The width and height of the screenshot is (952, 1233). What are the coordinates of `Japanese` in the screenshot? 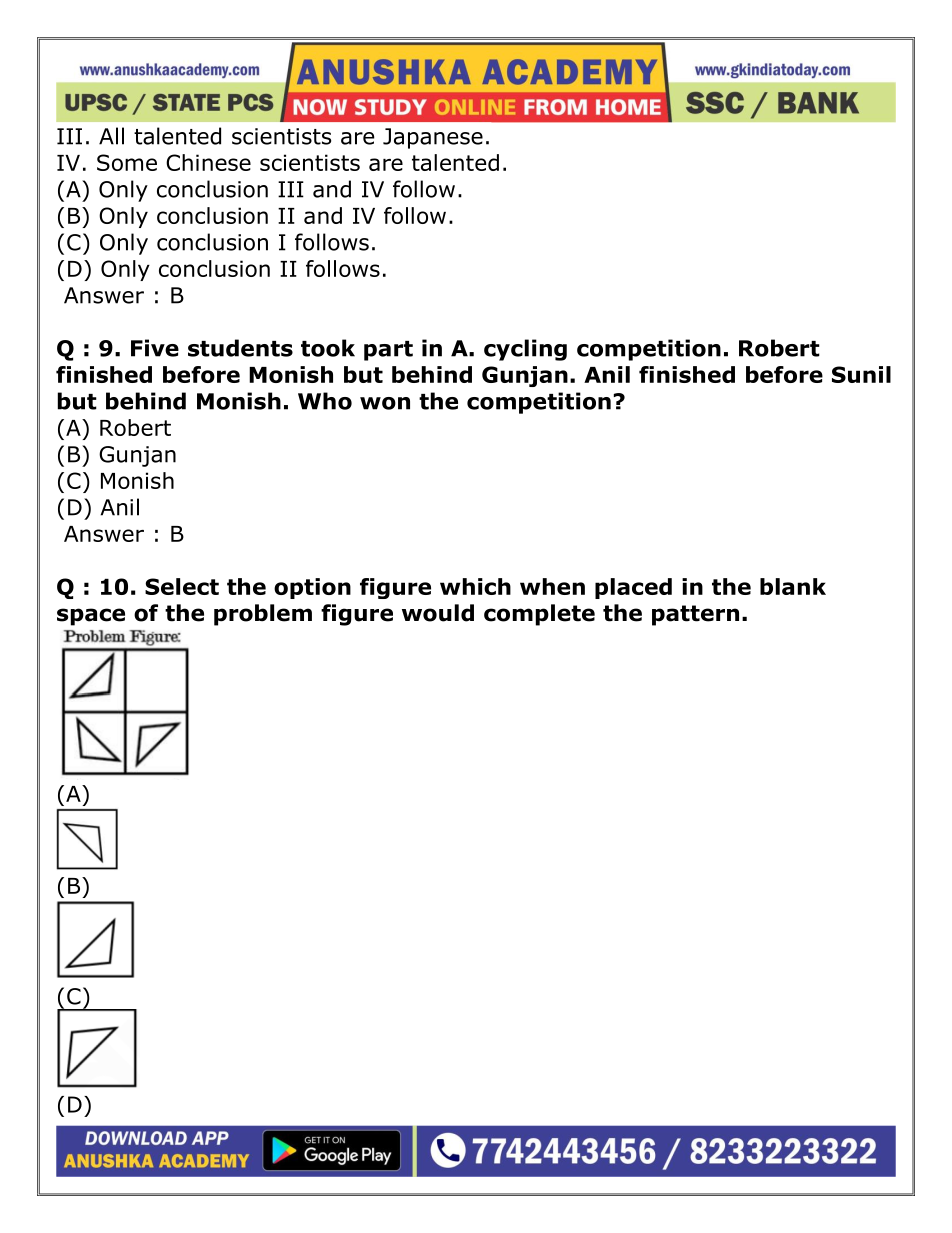 It's located at (433, 138).
